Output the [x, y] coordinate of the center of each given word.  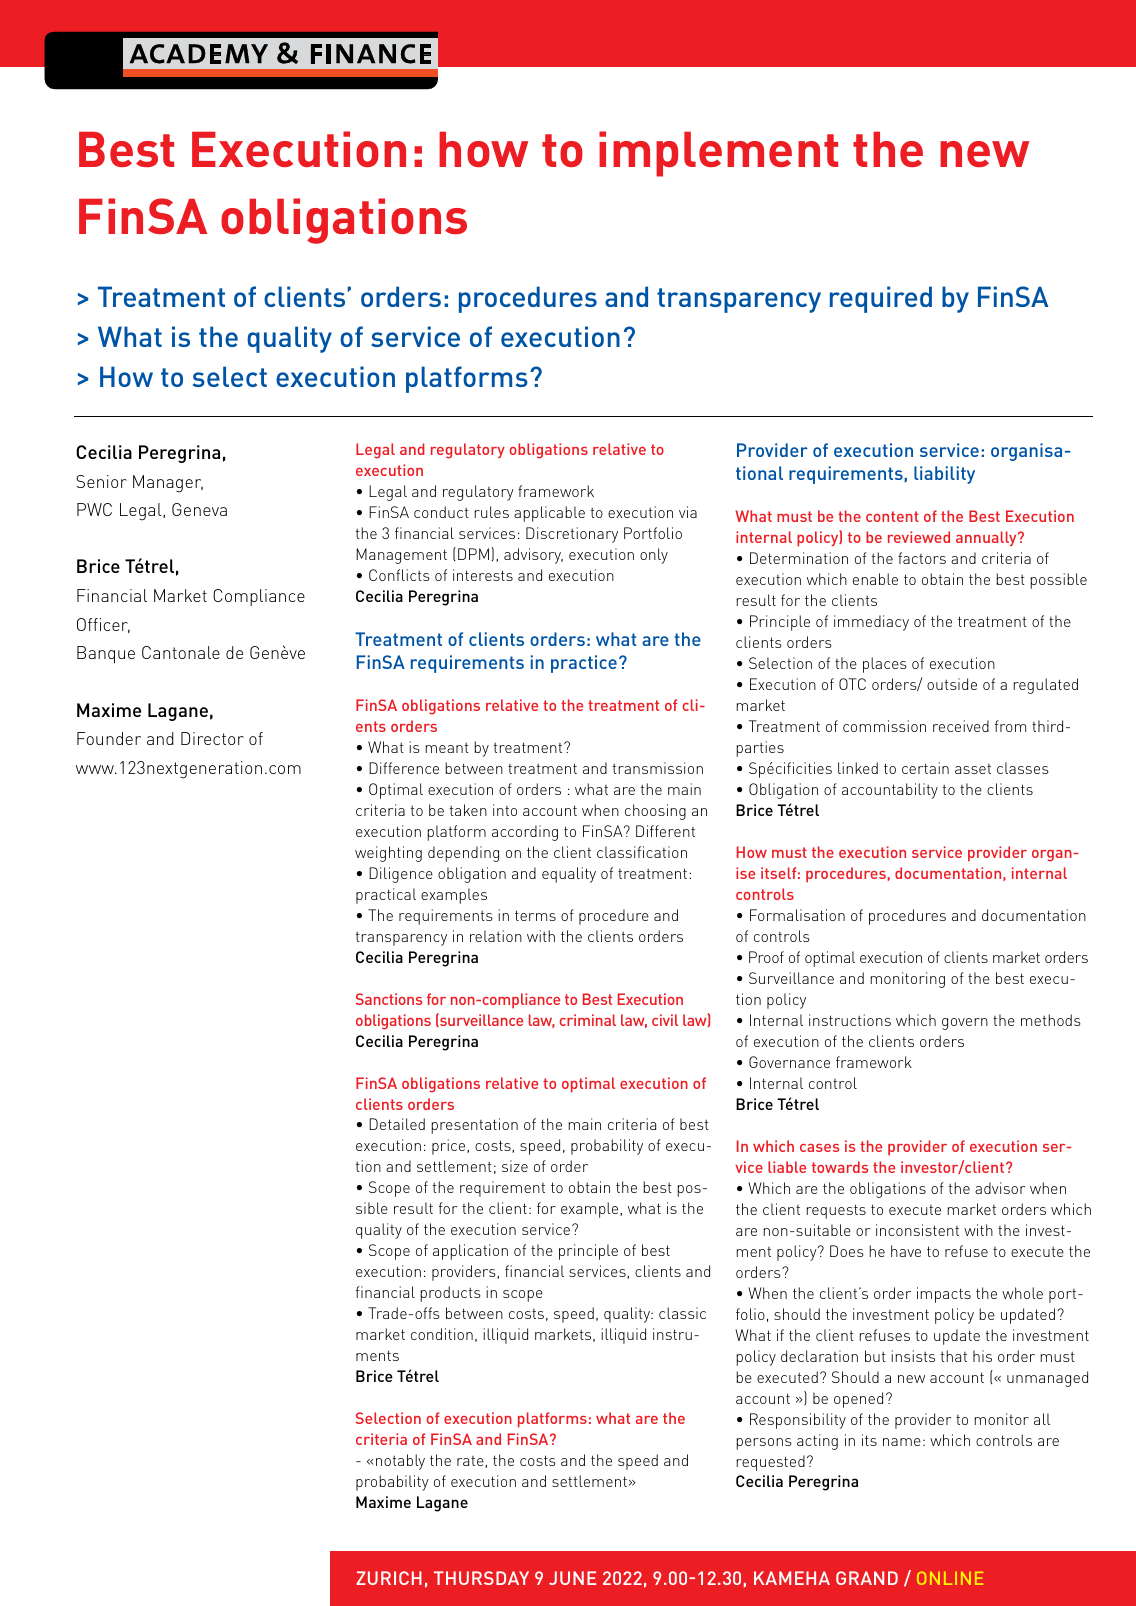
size [515, 1166]
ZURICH [389, 1578]
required [881, 299]
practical [386, 896]
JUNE [572, 1578]
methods [1051, 1020]
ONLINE [950, 1578]
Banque [106, 654]
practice [584, 664]
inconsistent [917, 1230]
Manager [168, 484]
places [885, 665]
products [450, 1294]
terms [535, 915]
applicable [549, 514]
